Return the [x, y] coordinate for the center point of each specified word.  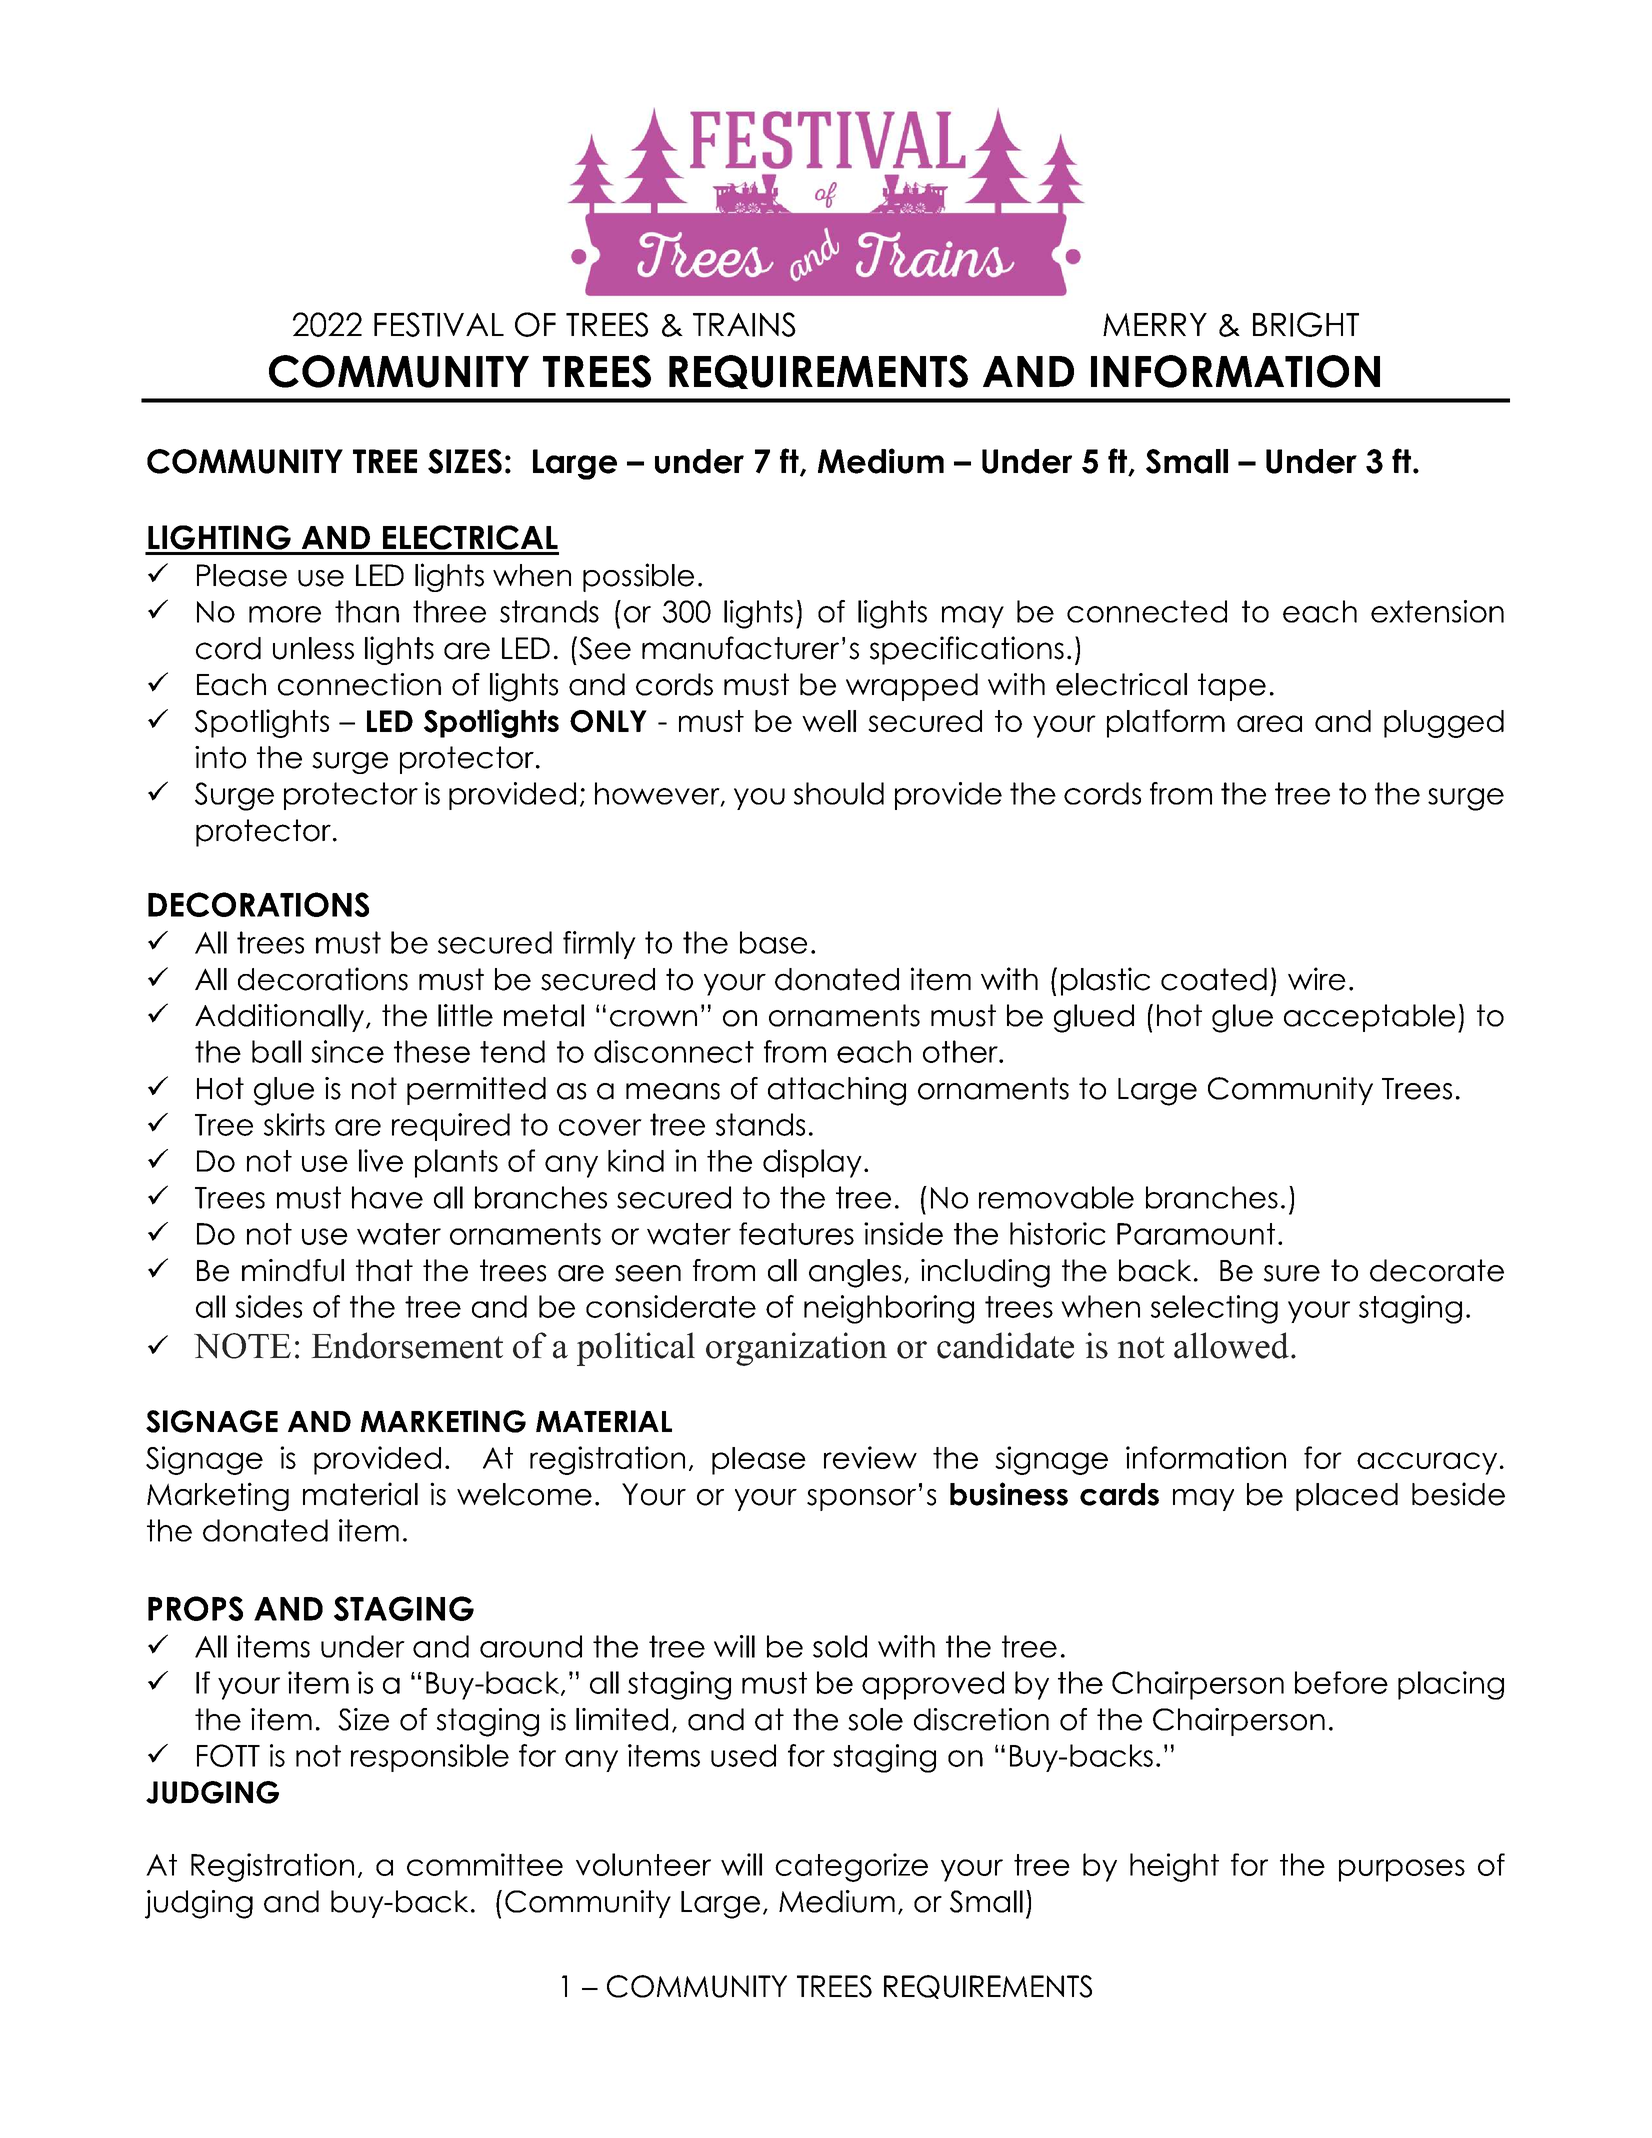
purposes [1402, 1870]
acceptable [1369, 1018]
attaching [837, 1091]
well [829, 721]
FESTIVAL [439, 324]
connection [359, 684]
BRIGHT [1306, 324]
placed [1347, 1497]
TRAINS [744, 324]
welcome [524, 1494]
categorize [851, 1867]
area [1269, 723]
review [870, 1457]
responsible [430, 1758]
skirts [294, 1124]
